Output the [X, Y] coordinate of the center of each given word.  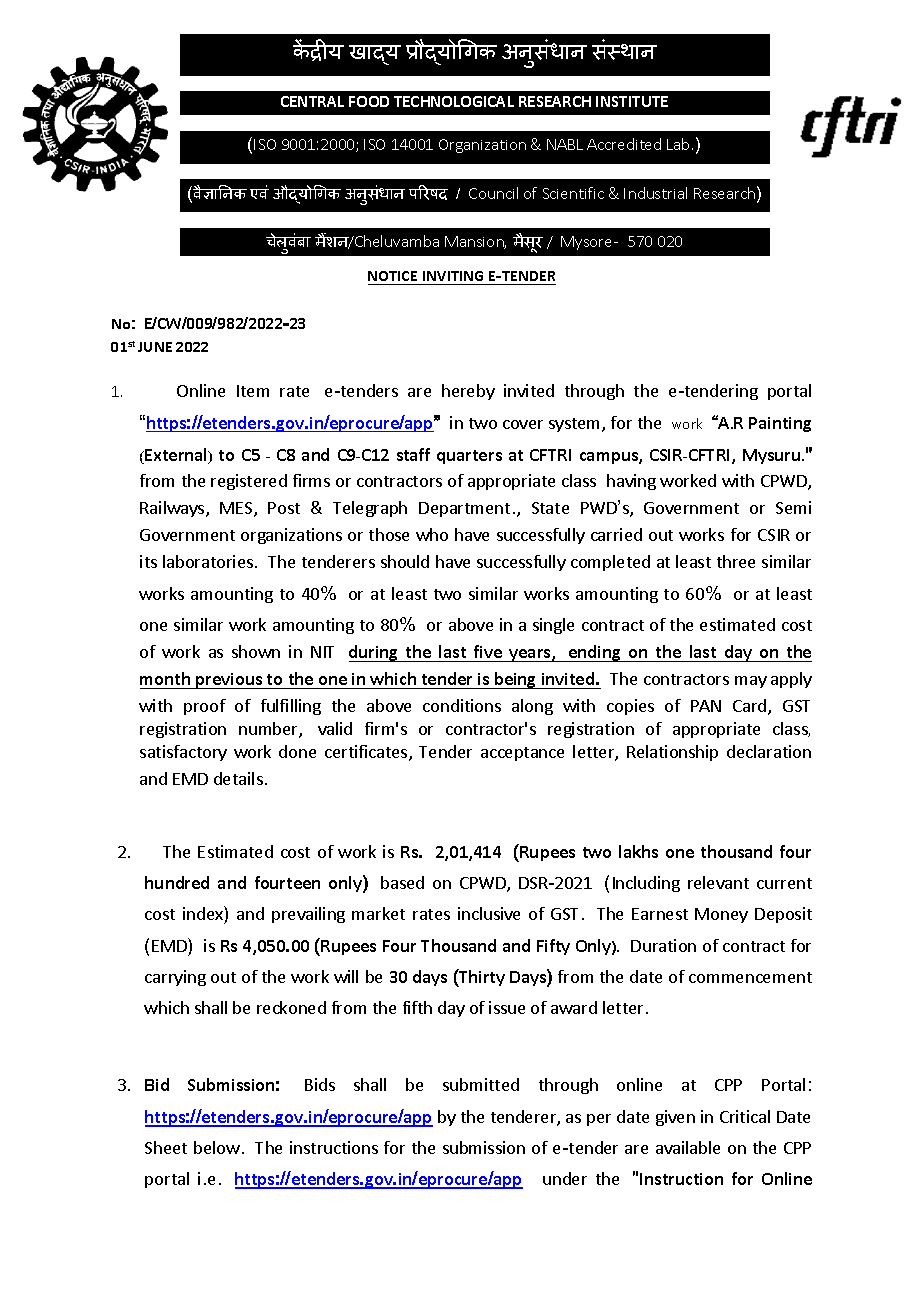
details [238, 778]
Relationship [672, 753]
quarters [469, 457]
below [217, 1147]
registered [249, 482]
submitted [481, 1084]
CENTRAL [312, 101]
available [688, 1147]
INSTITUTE [632, 101]
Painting [780, 424]
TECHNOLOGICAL [454, 101]
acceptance [522, 754]
